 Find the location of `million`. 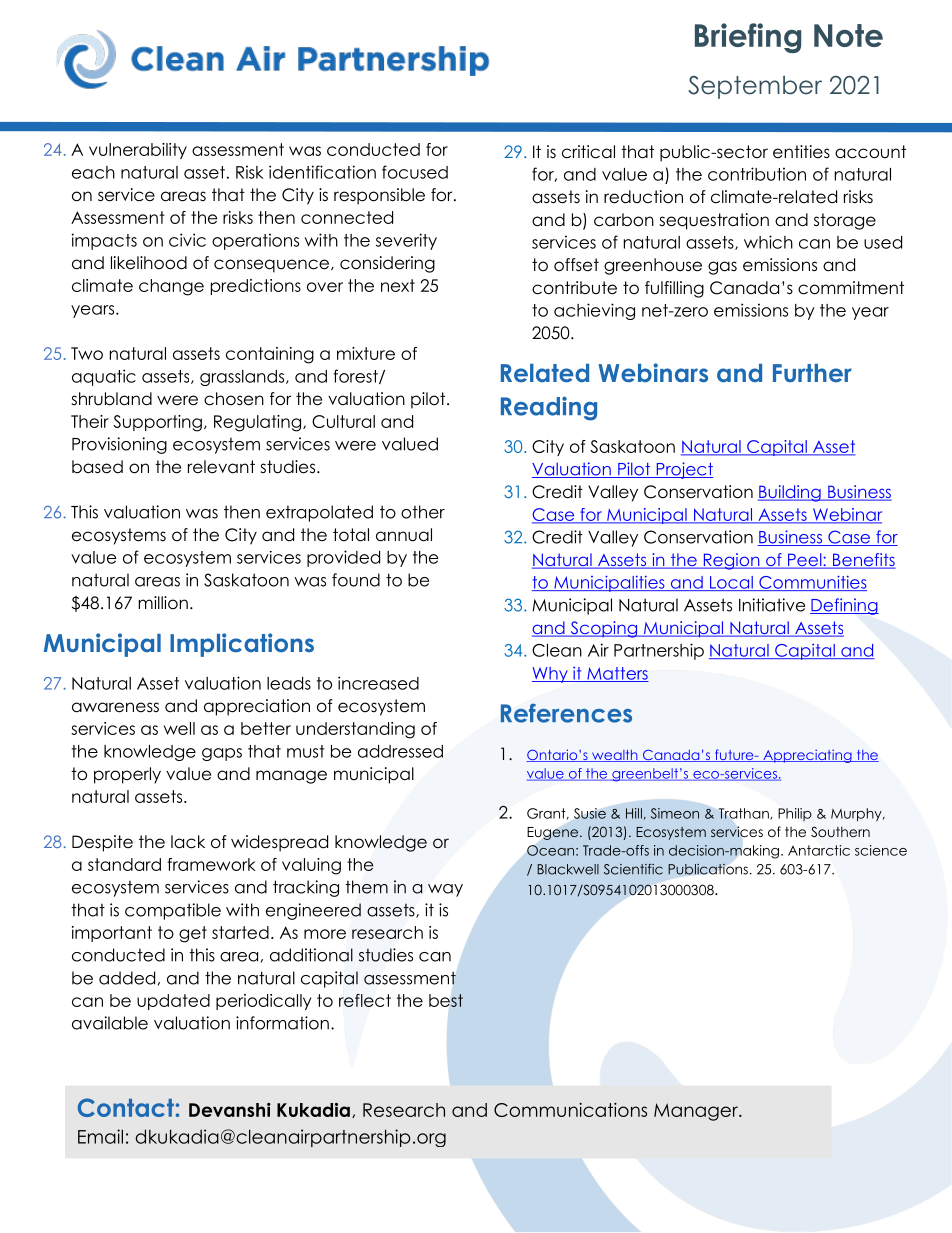

million is located at coordinates (163, 603).
